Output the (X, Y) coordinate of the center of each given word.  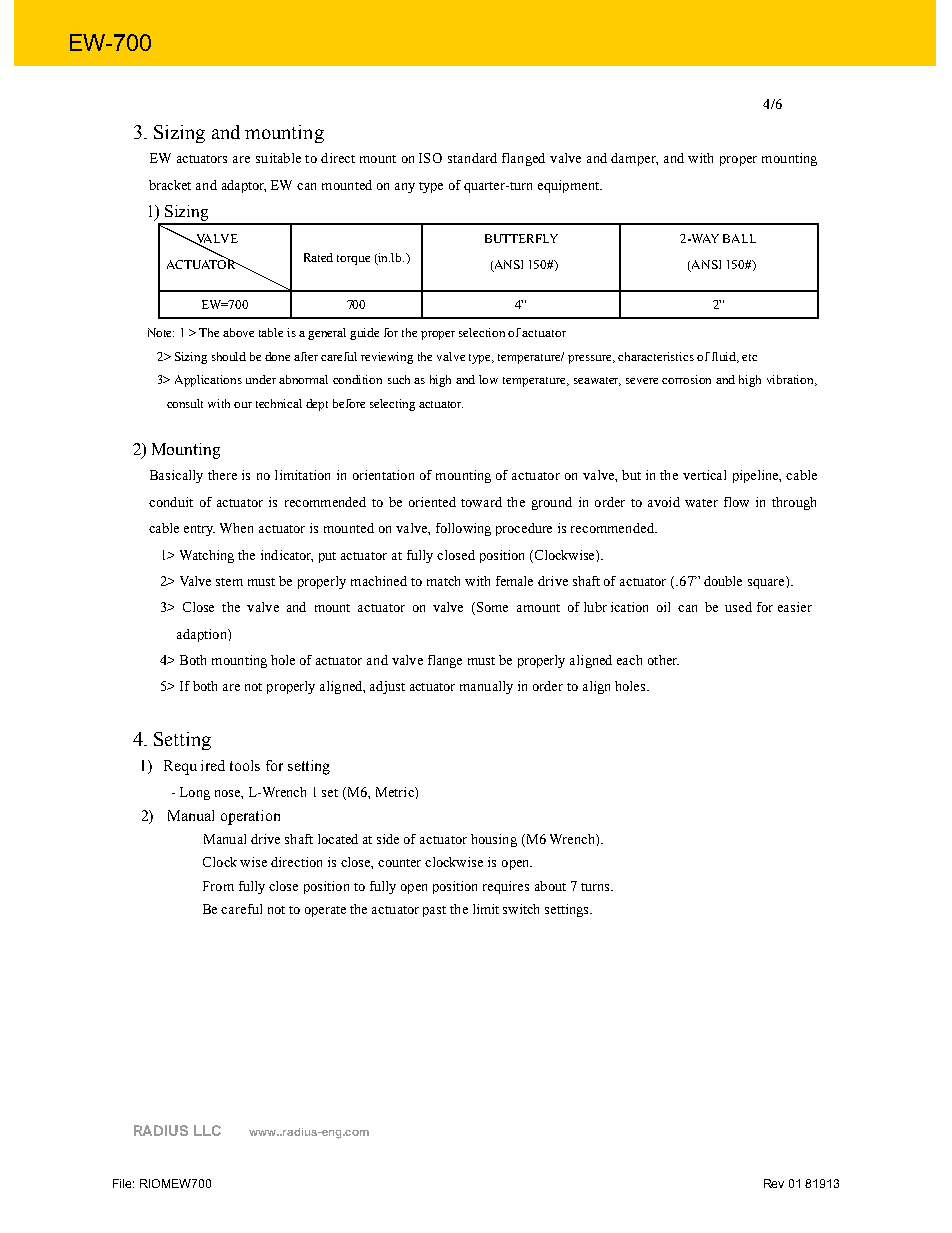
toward (481, 502)
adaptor (244, 186)
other (663, 660)
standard (472, 158)
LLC (207, 1130)
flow (736, 502)
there (222, 475)
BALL (739, 238)
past (434, 911)
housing (494, 840)
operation (250, 817)
